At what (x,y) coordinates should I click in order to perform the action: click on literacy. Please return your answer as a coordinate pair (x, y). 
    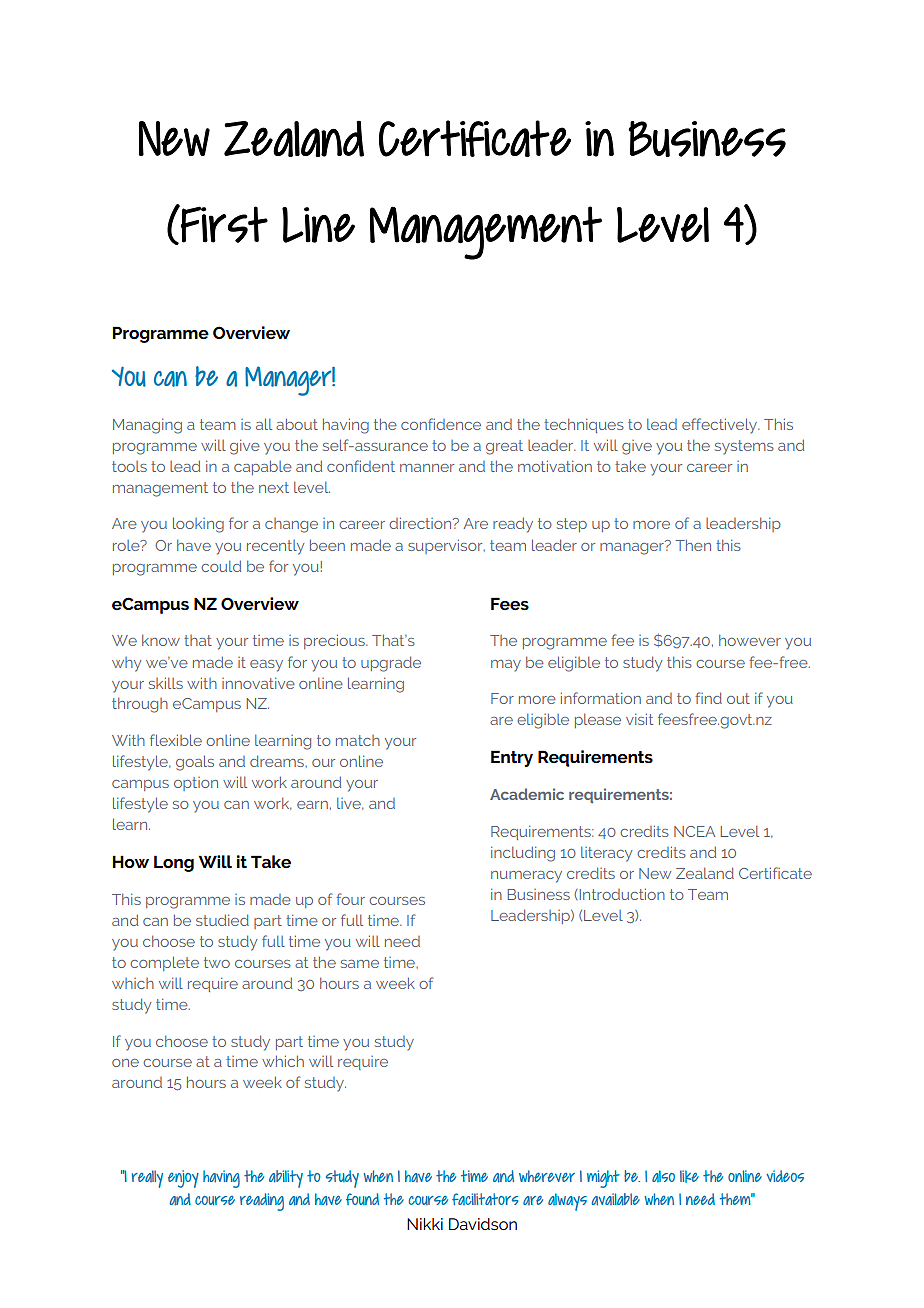
    Looking at the image, I should click on (606, 854).
